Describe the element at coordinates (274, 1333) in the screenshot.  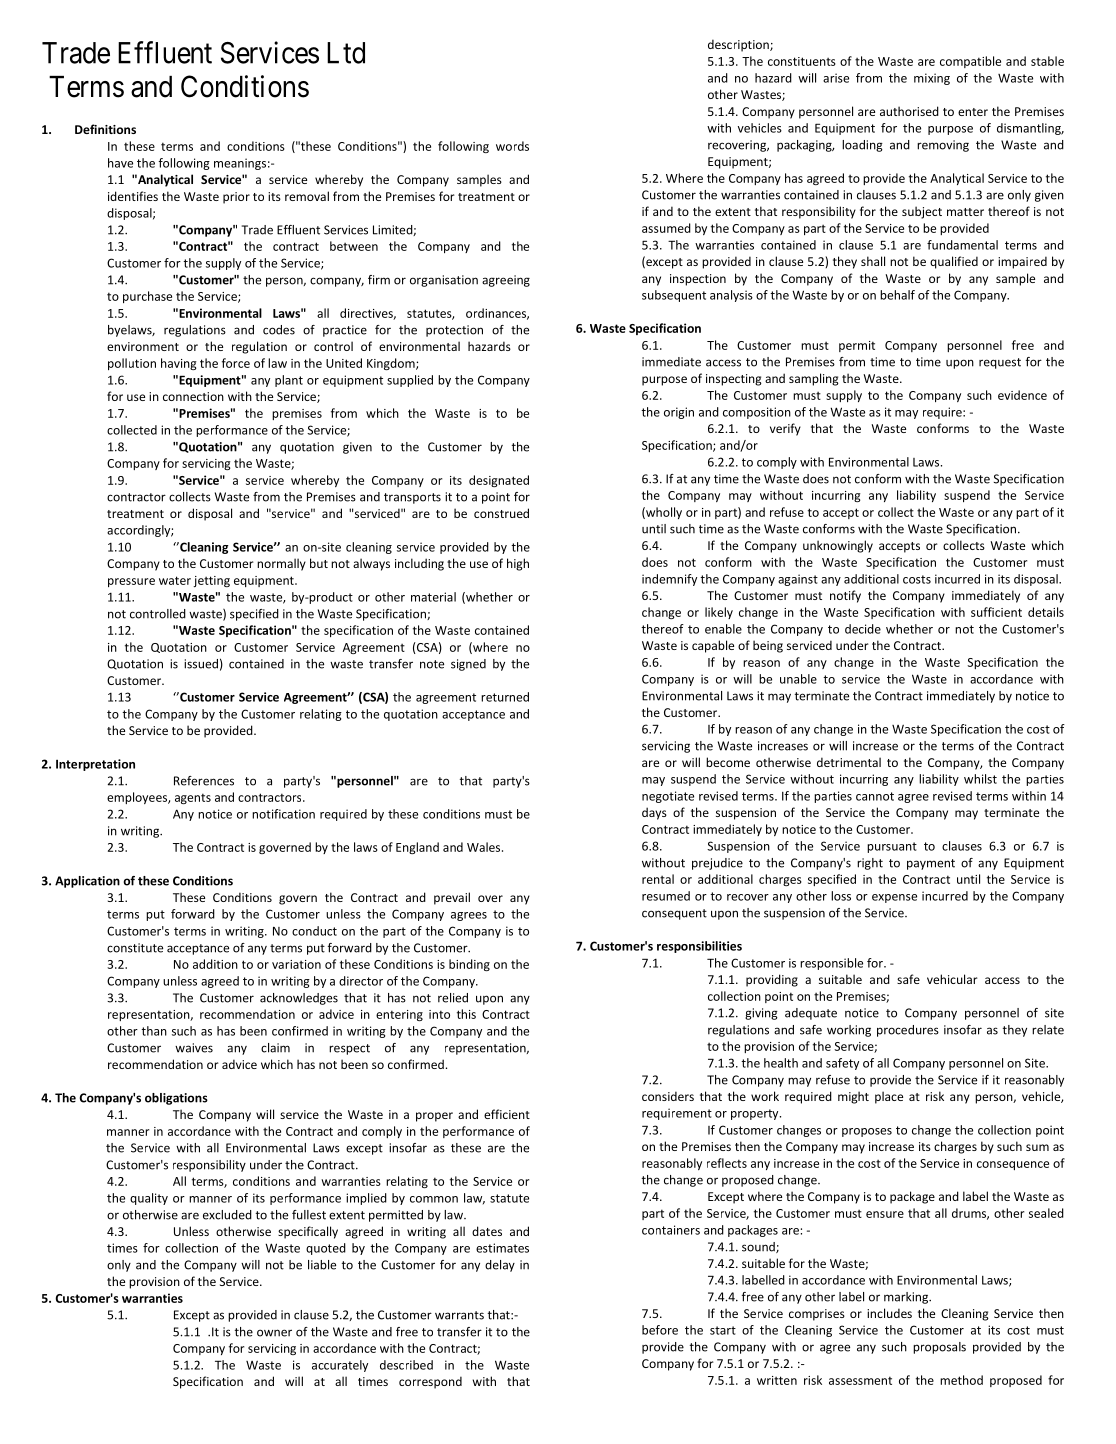
I see `owner` at that location.
